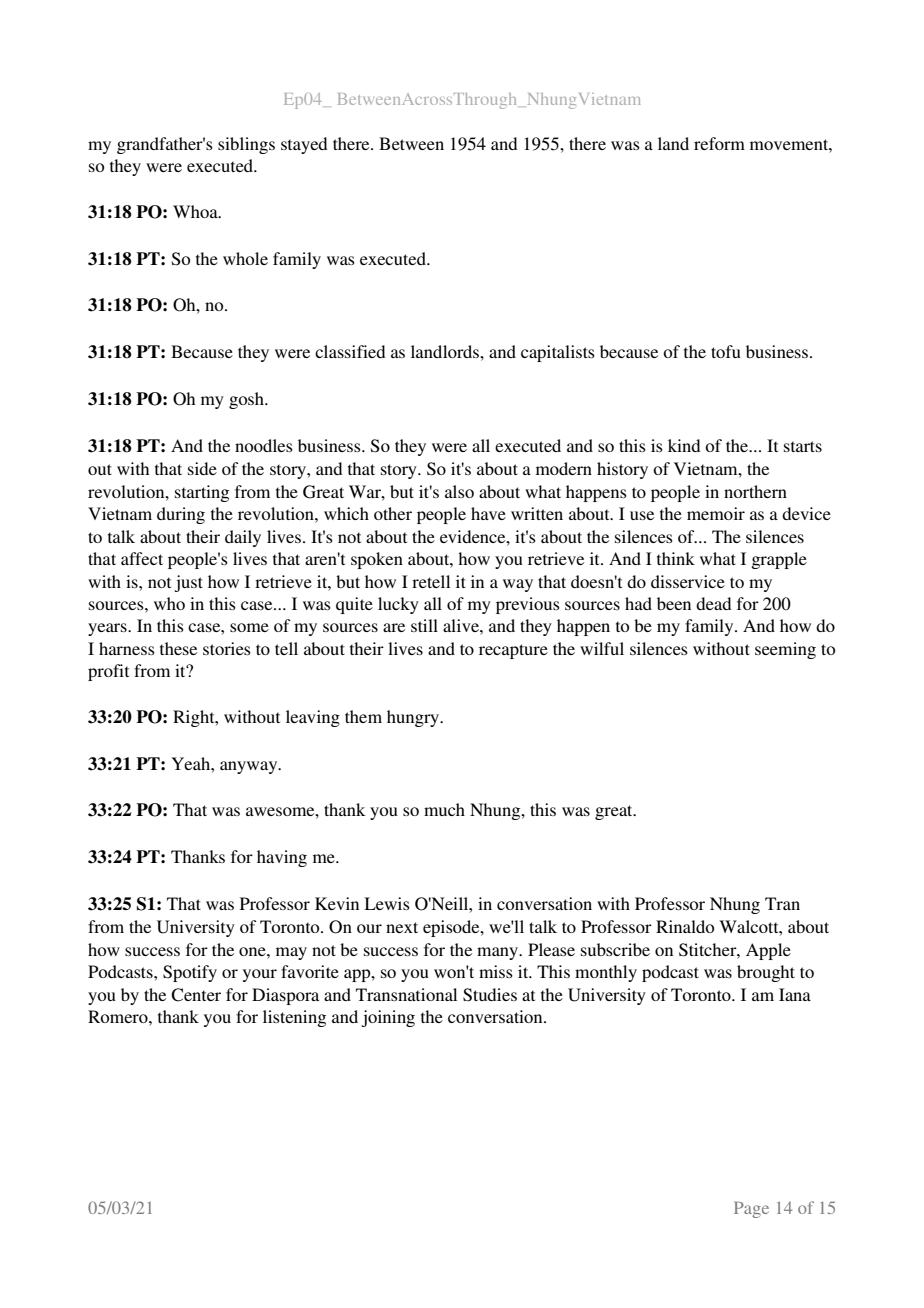 The width and height of the screenshot is (924, 1308). What do you see at coordinates (513, 651) in the screenshot?
I see `recapture` at bounding box center [513, 651].
